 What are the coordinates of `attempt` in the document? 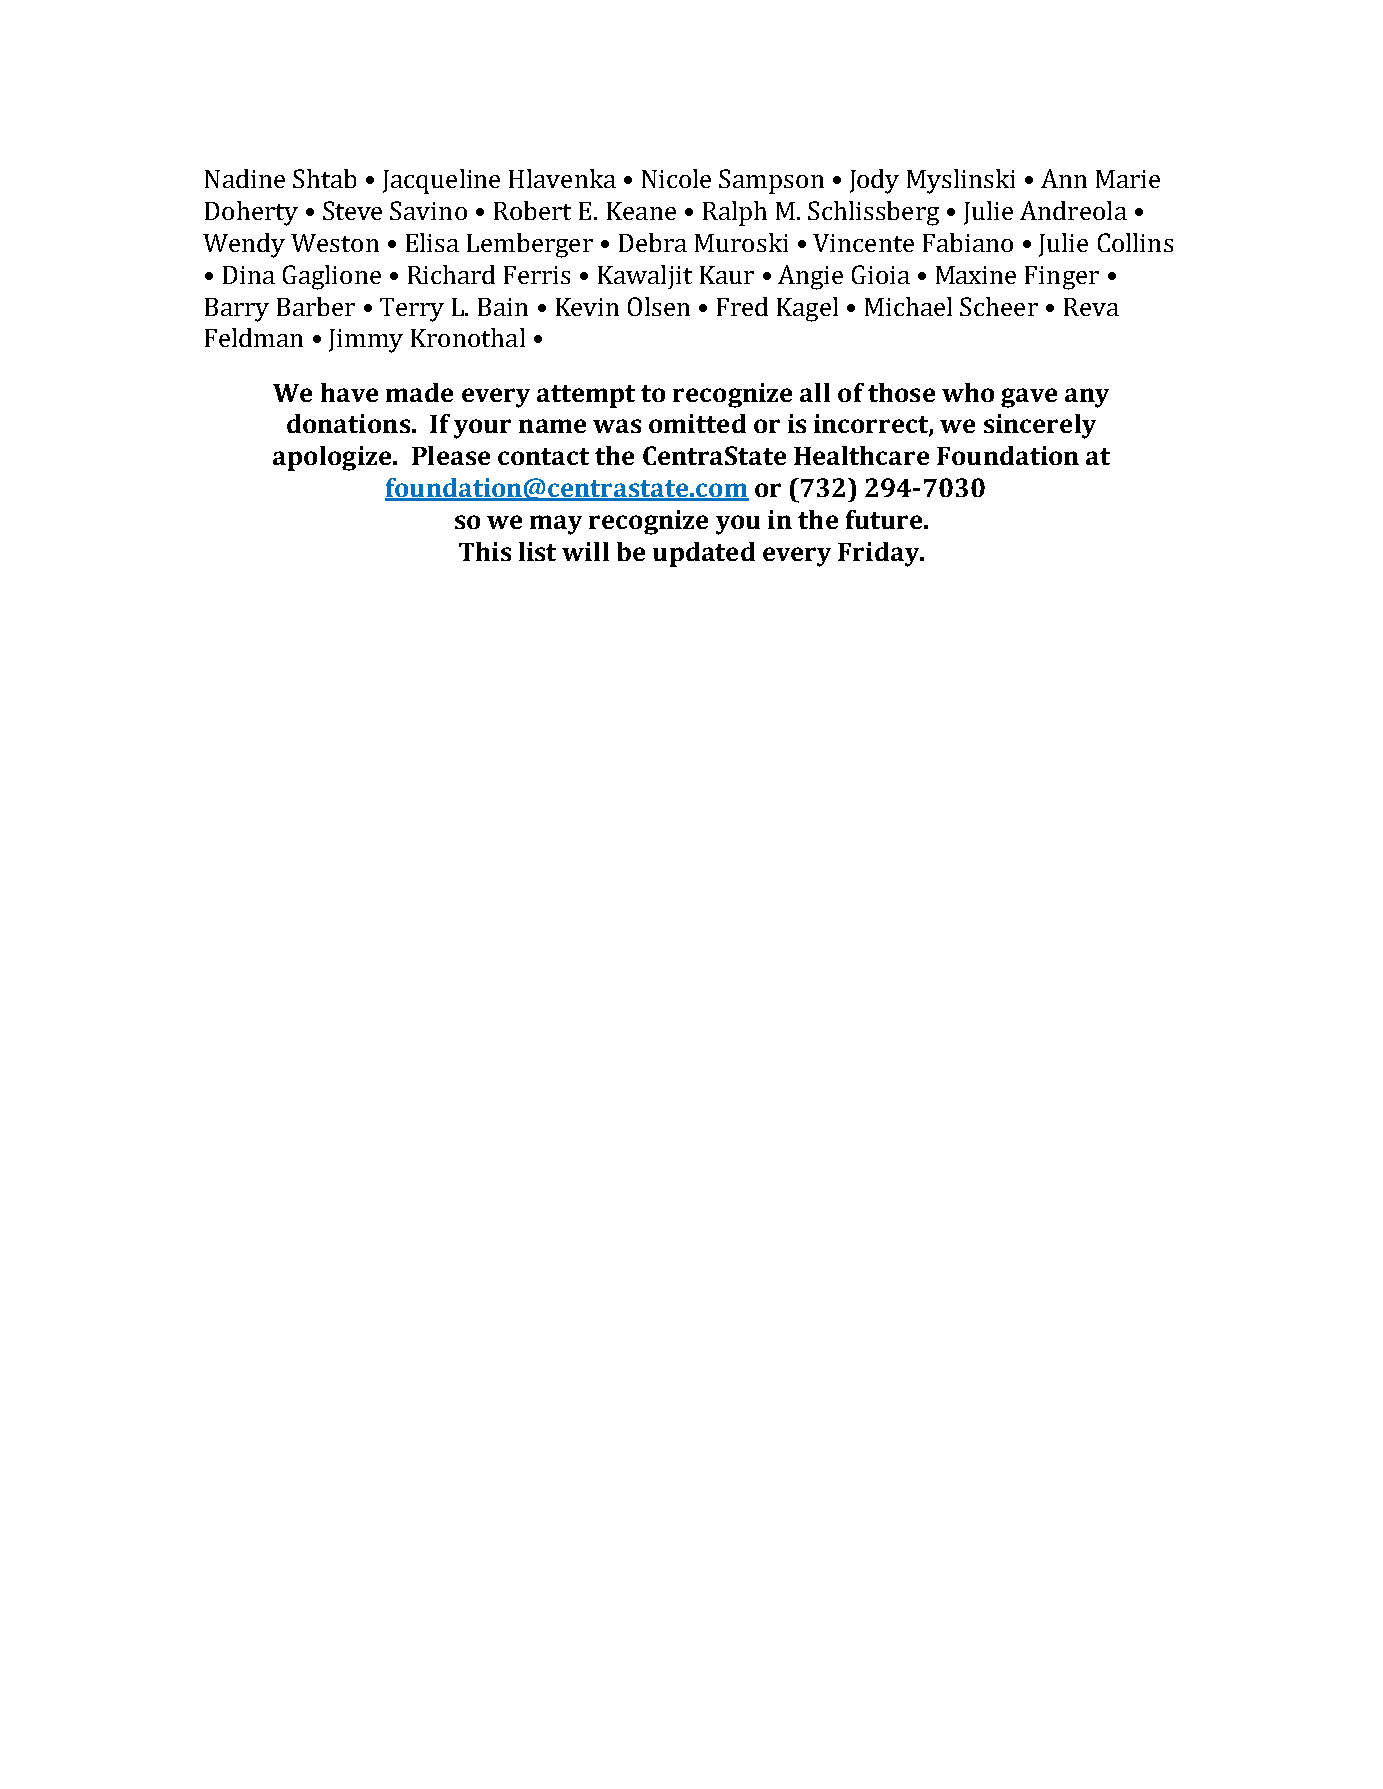 It's located at (586, 396).
